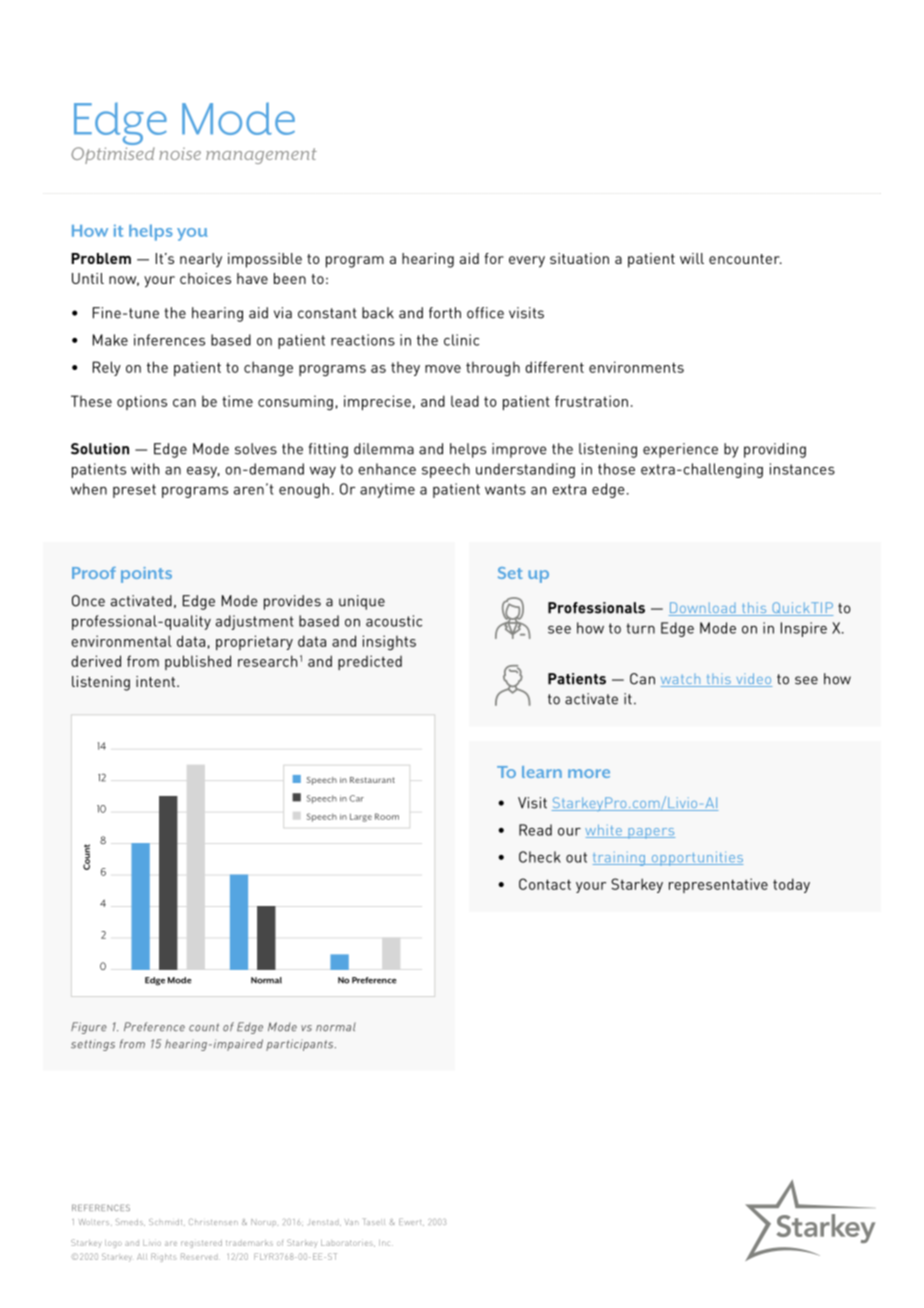 The height and width of the document is (1308, 924). I want to click on representative, so click(718, 885).
